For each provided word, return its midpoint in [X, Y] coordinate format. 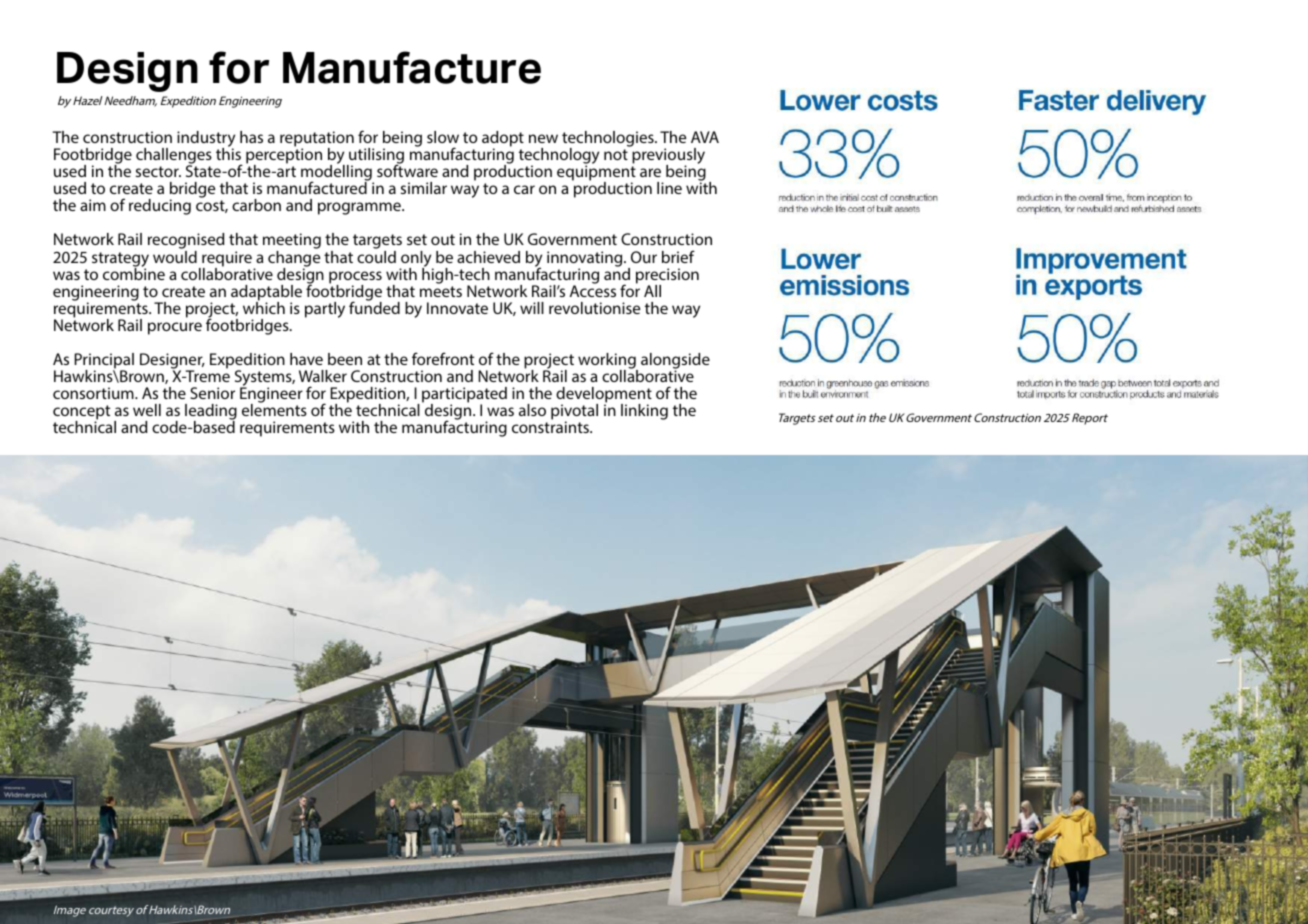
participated [464, 396]
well [147, 410]
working [608, 362]
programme [360, 208]
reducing [160, 207]
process [355, 278]
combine [134, 272]
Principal [104, 362]
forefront [443, 358]
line [669, 188]
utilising [375, 157]
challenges [174, 157]
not [616, 154]
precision [667, 277]
